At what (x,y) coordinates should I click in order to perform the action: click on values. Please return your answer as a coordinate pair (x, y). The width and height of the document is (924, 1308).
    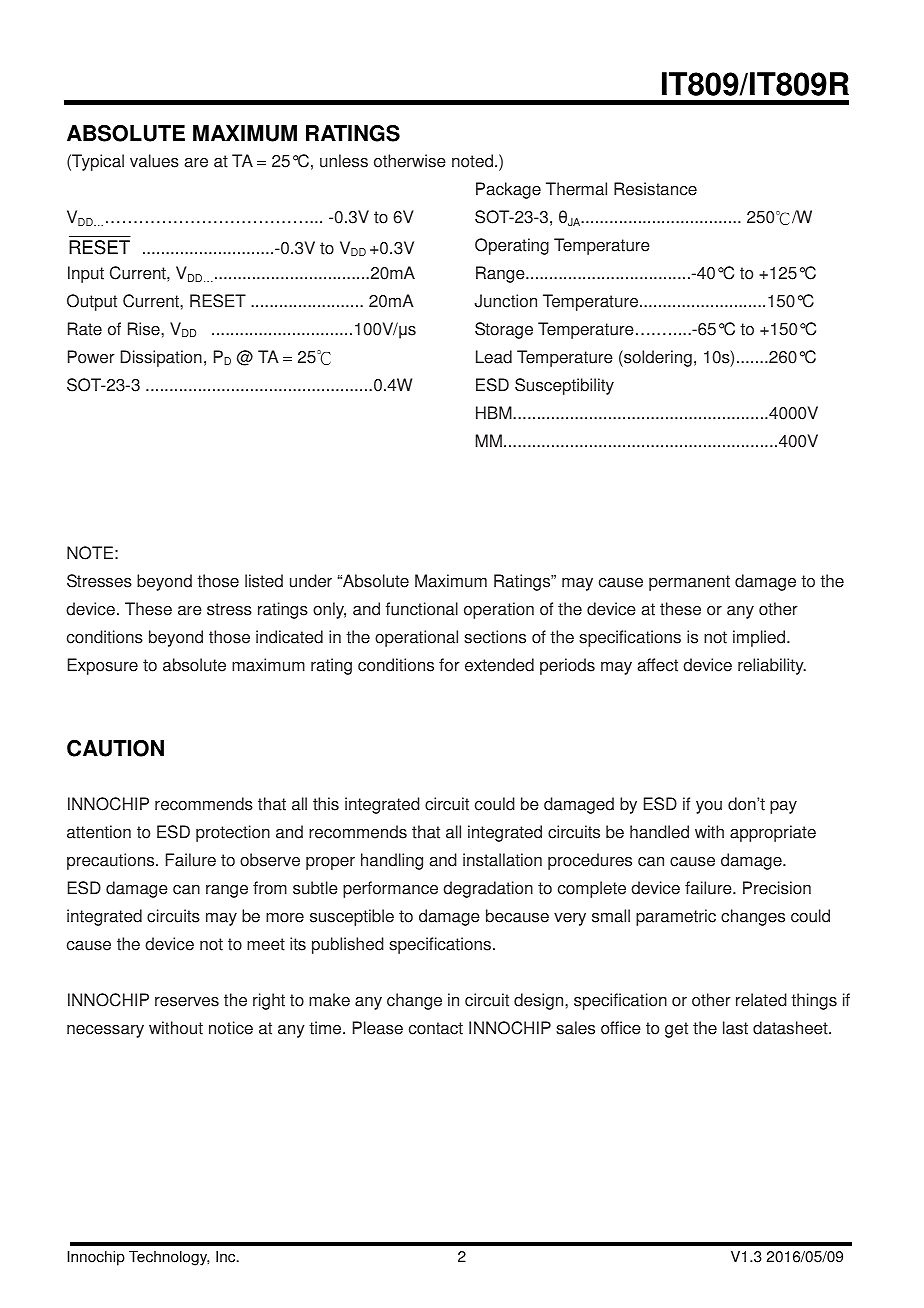
    Looking at the image, I should click on (154, 161).
